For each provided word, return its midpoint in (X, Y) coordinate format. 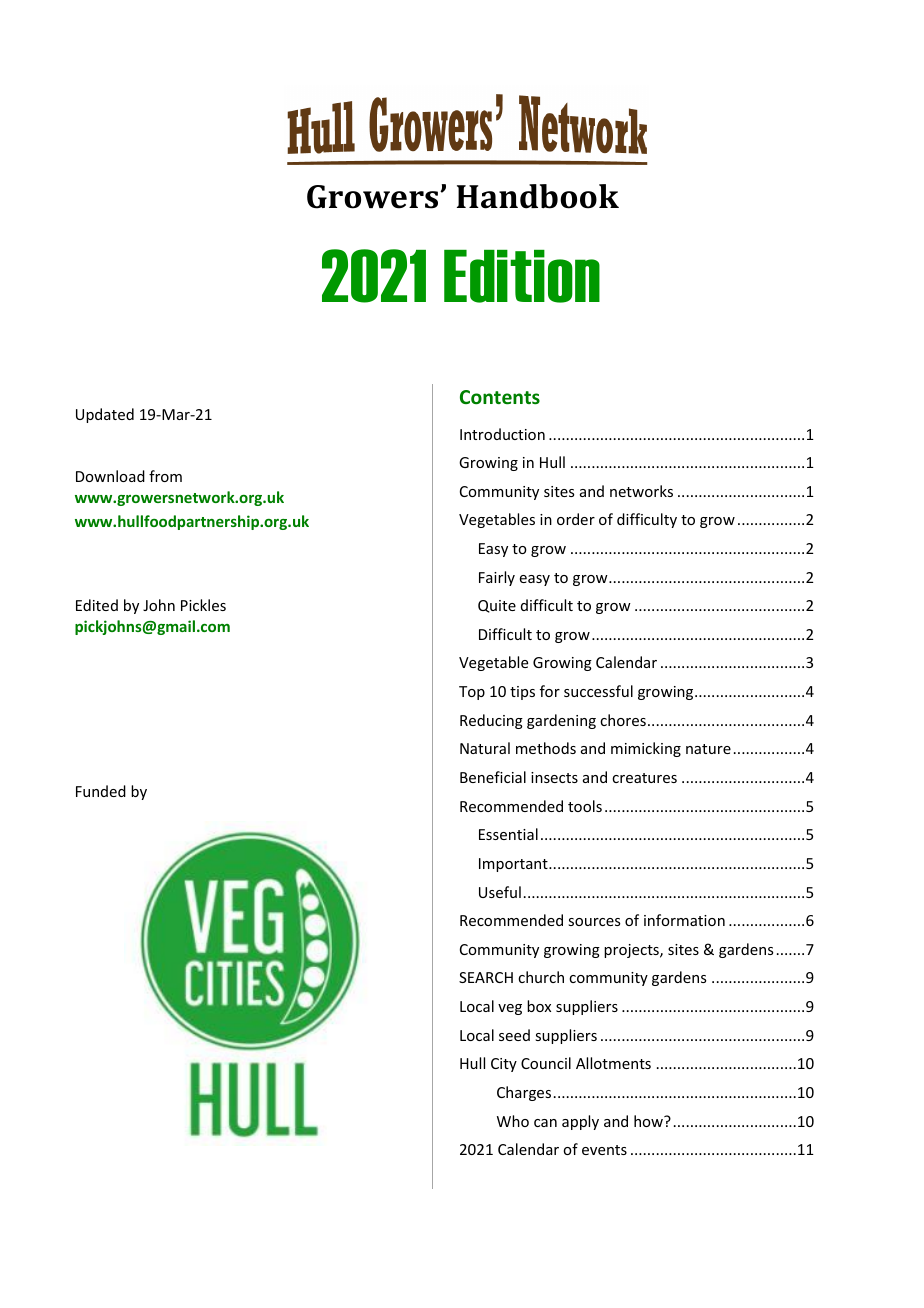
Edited (97, 605)
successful (598, 691)
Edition (522, 276)
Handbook (538, 196)
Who (513, 1121)
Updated (105, 415)
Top (472, 693)
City (504, 1065)
